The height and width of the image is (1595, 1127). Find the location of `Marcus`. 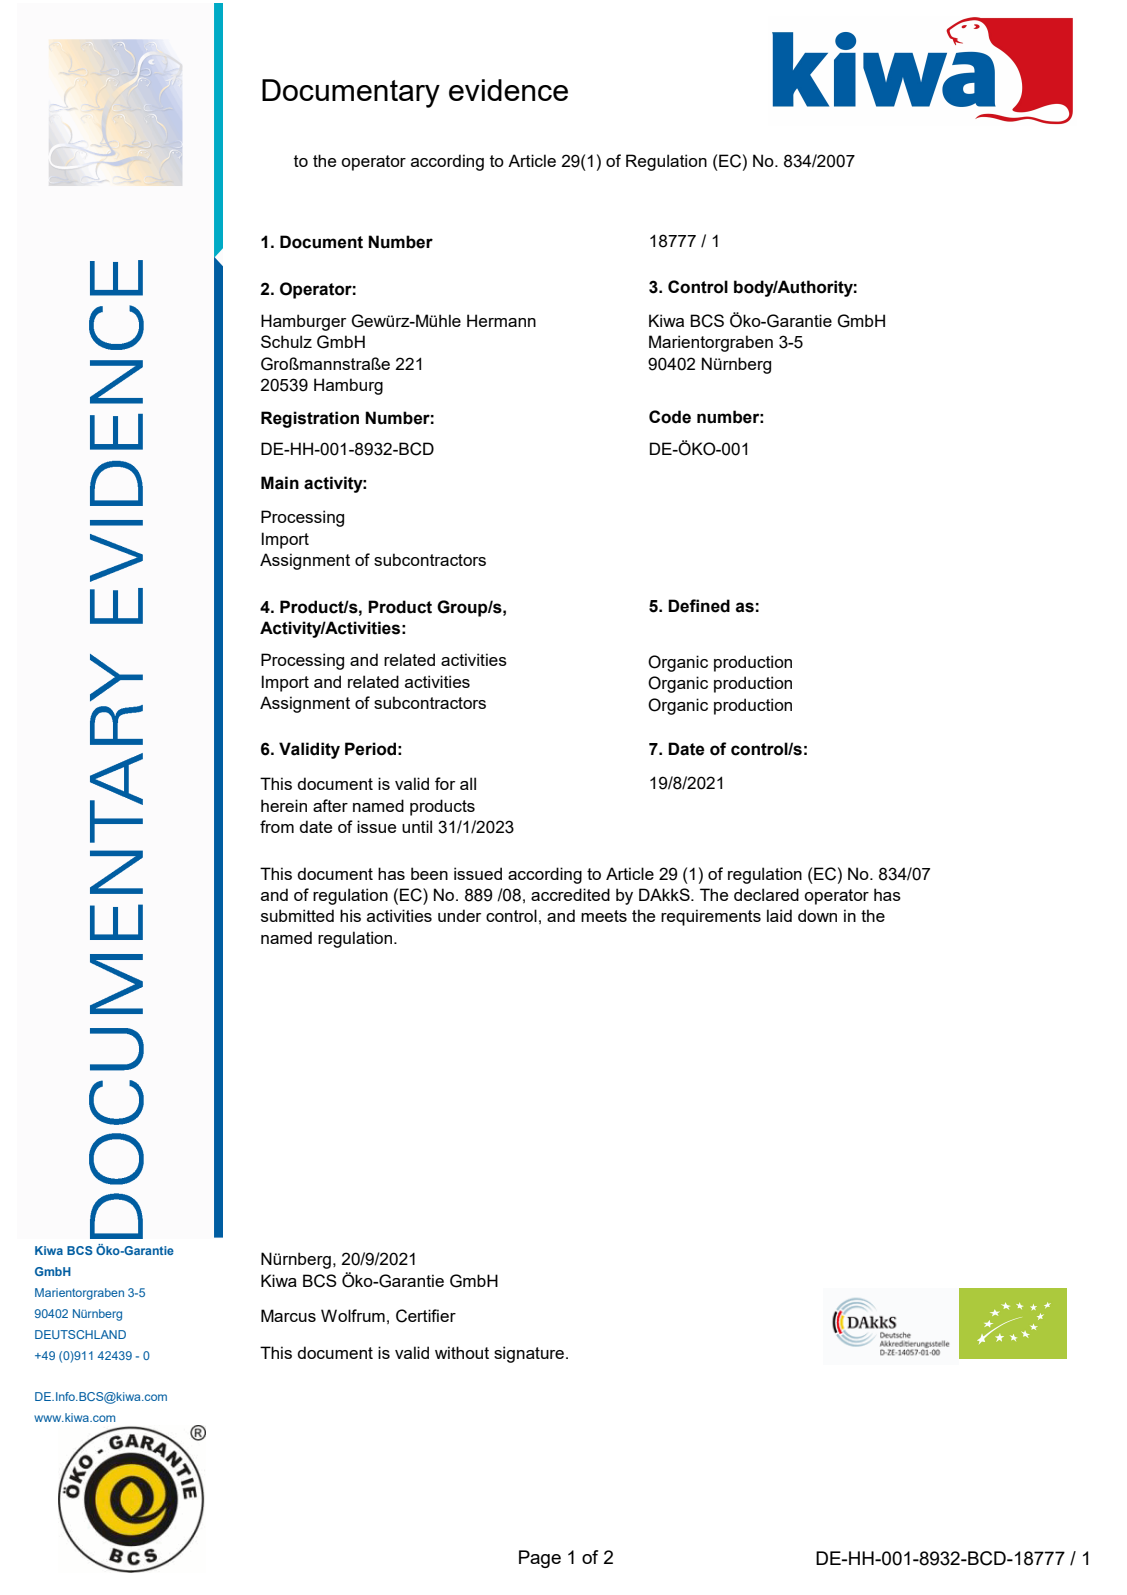

Marcus is located at coordinates (288, 1315).
